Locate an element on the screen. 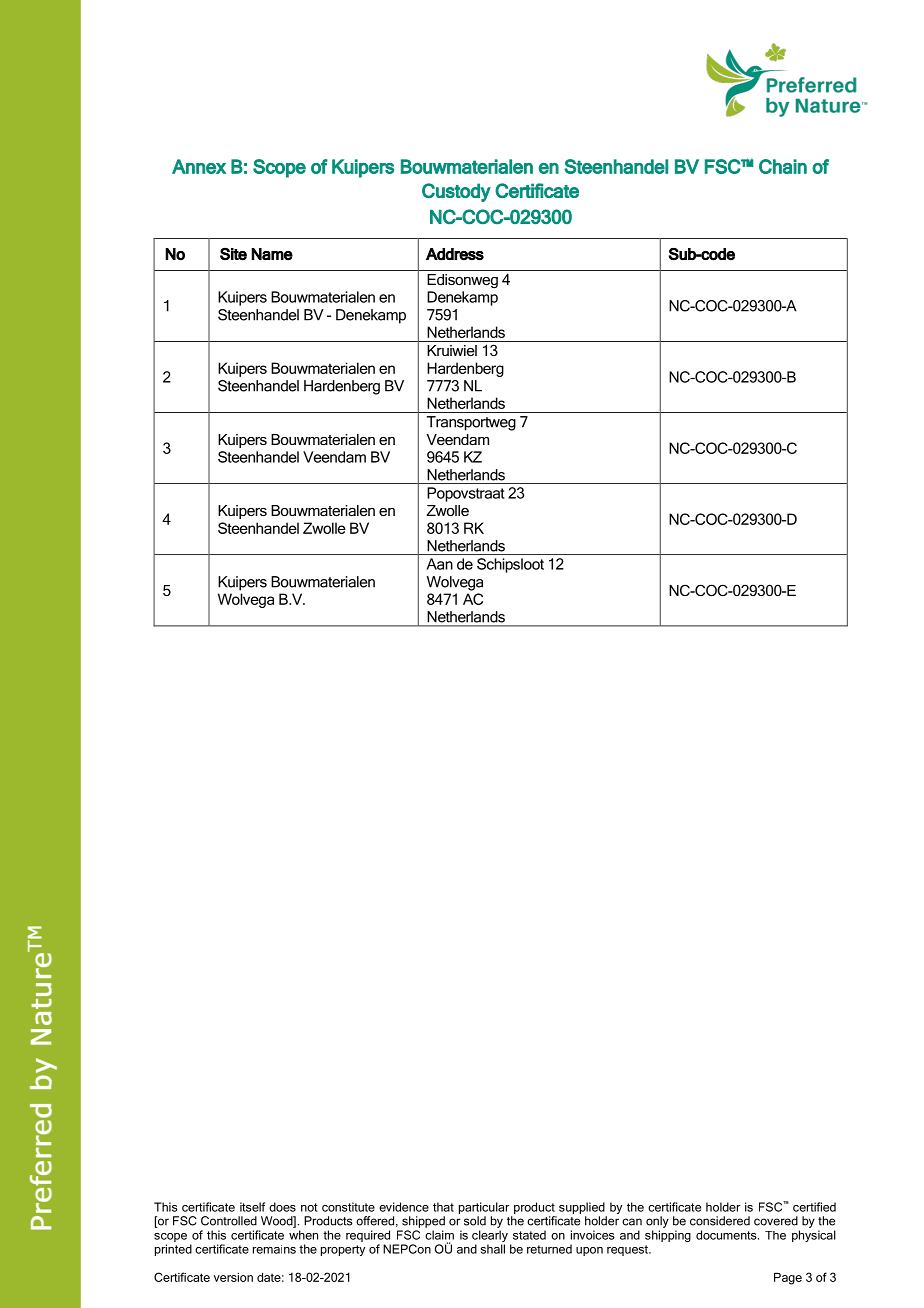  Annex is located at coordinates (199, 166).
